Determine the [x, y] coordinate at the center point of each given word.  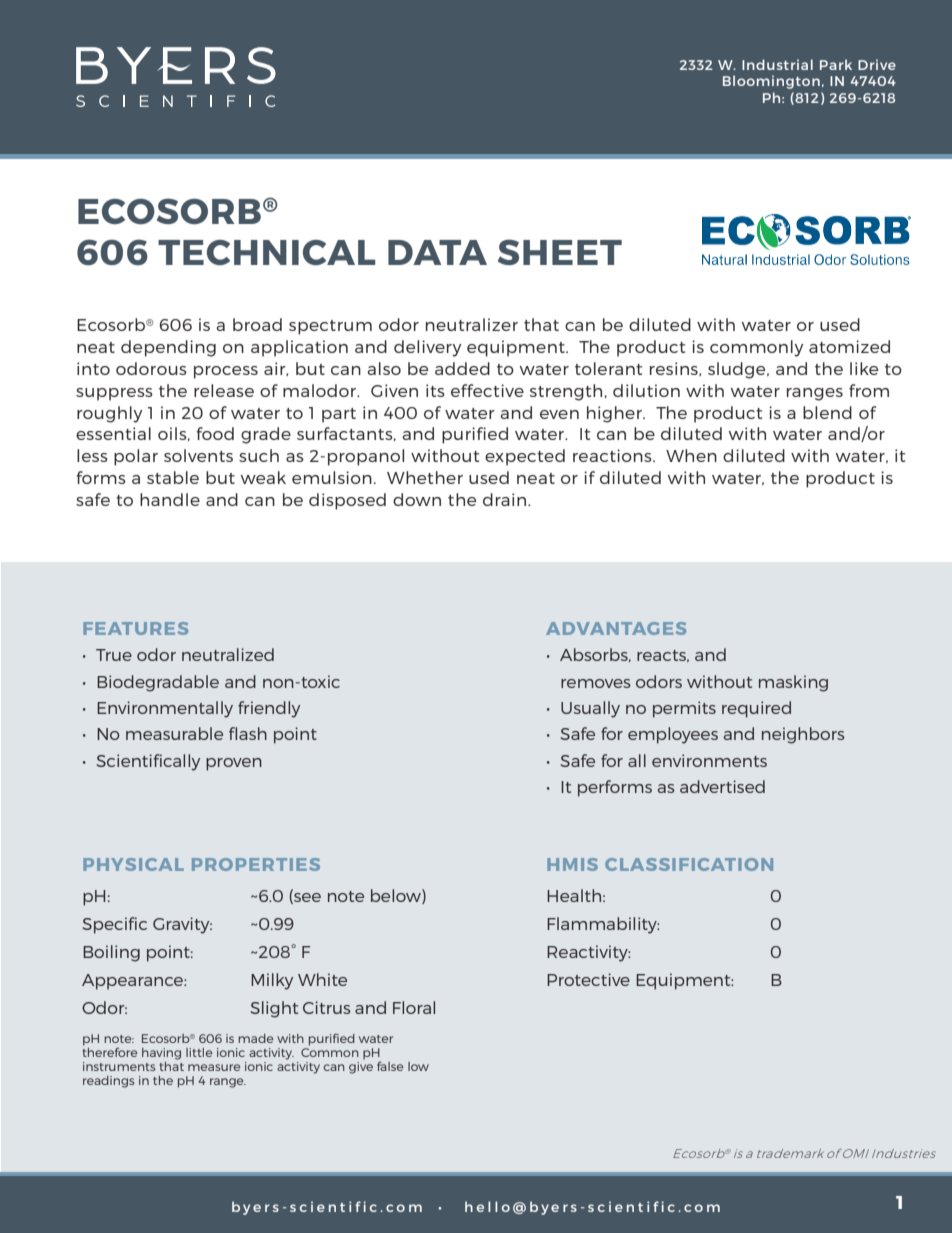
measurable [174, 733]
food [215, 433]
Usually [590, 709]
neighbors [803, 735]
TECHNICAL [266, 252]
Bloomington [771, 82]
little [199, 1052]
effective [487, 390]
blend [827, 412]
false [390, 1066]
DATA [437, 252]
